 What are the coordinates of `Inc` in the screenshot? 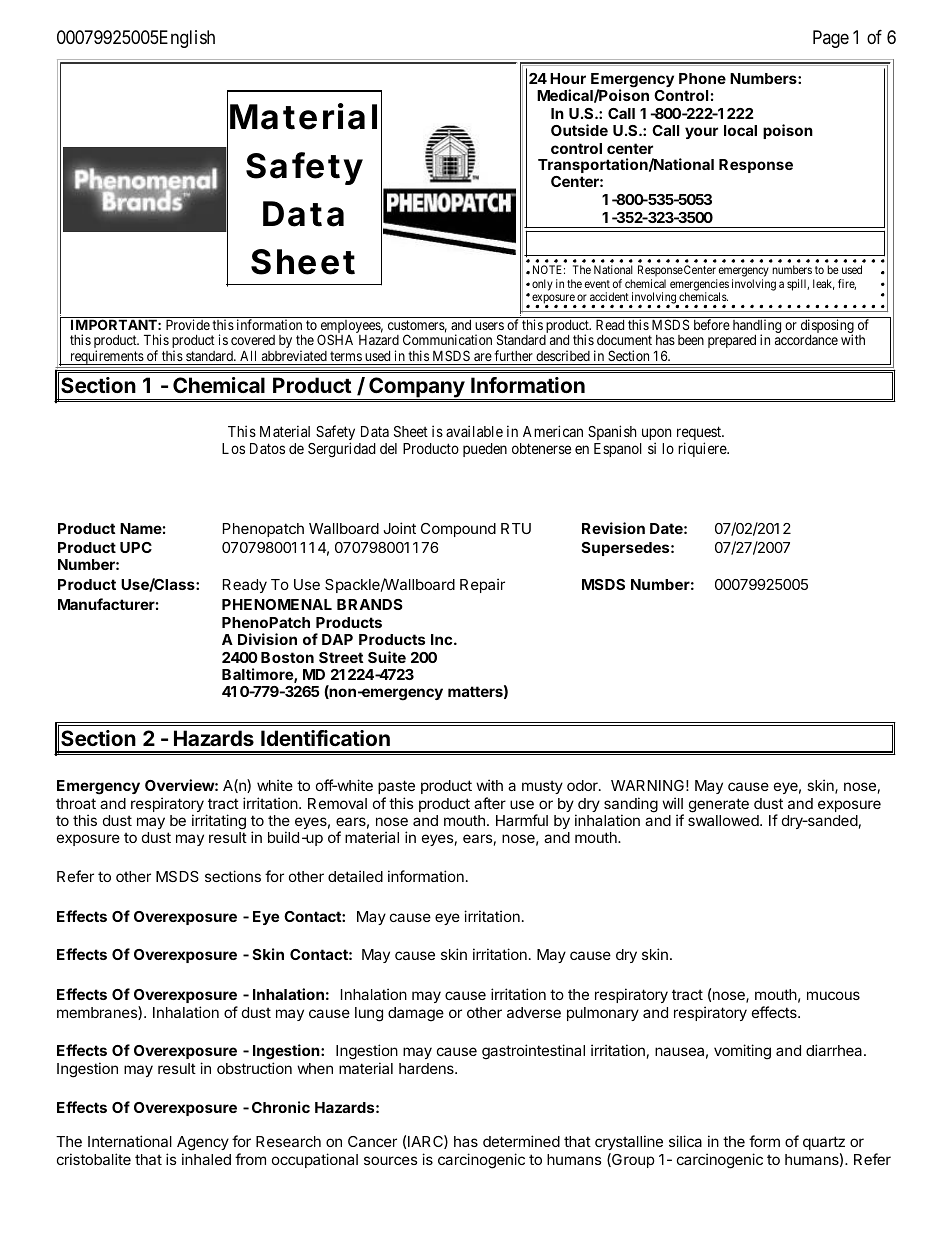 It's located at (443, 639).
